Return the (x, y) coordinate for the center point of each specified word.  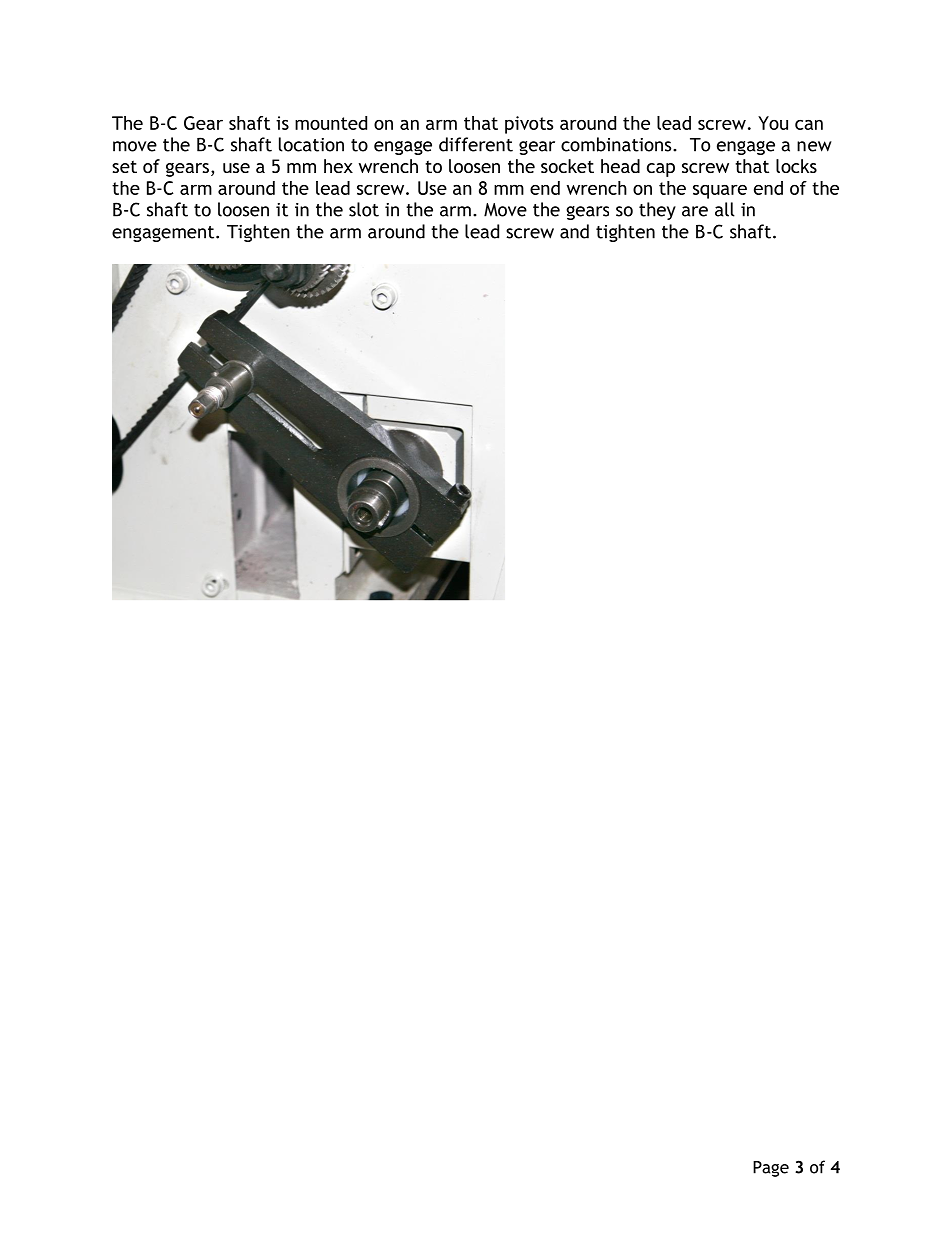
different (476, 144)
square (720, 192)
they (657, 211)
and (574, 231)
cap (661, 170)
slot (364, 209)
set (124, 166)
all (725, 209)
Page (771, 1169)
